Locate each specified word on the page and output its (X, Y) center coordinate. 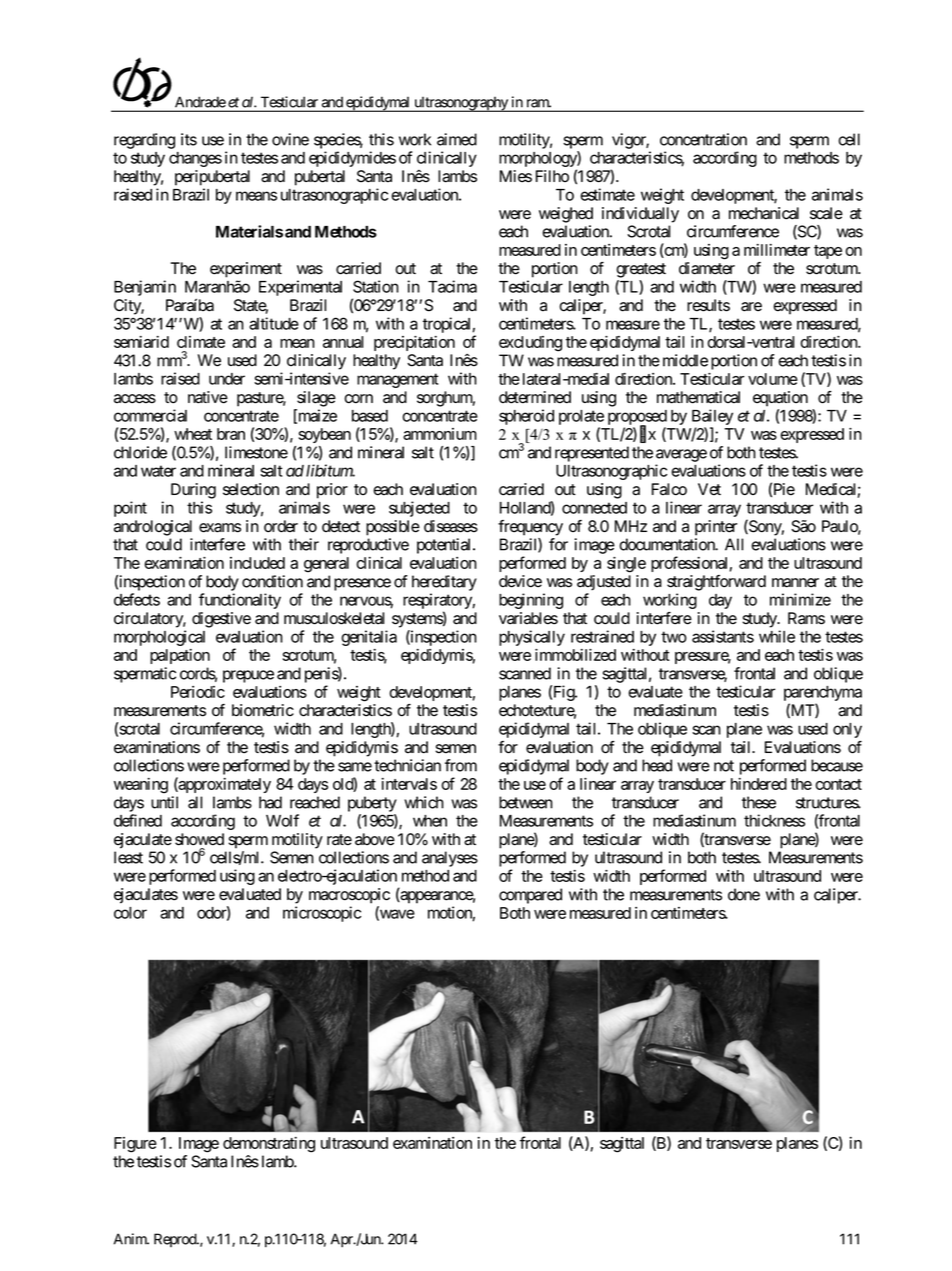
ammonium (440, 434)
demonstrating (269, 1145)
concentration (703, 139)
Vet (709, 489)
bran (231, 434)
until (164, 802)
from (461, 765)
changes (195, 159)
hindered (759, 784)
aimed (457, 139)
